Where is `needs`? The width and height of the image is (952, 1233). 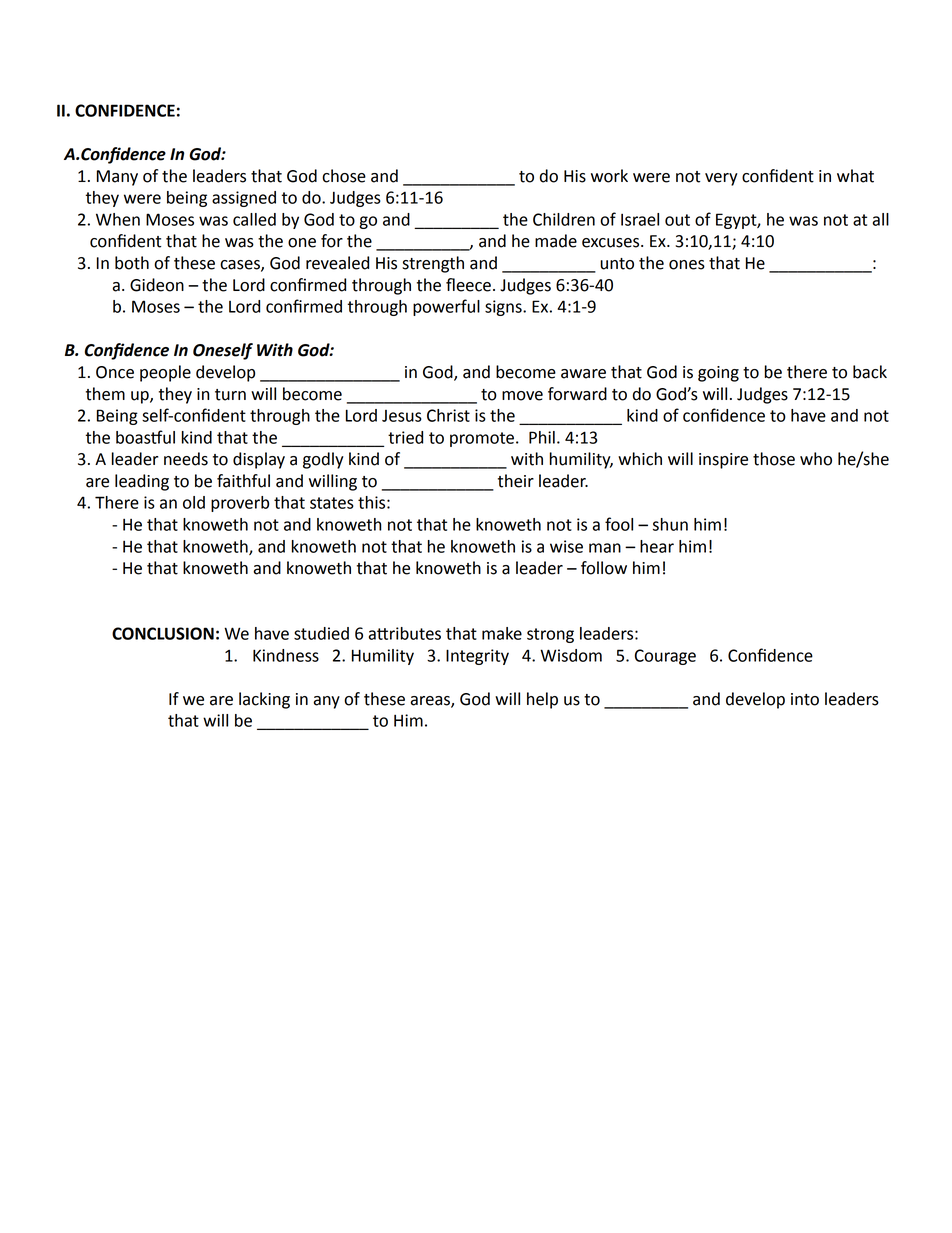
needs is located at coordinates (186, 459).
